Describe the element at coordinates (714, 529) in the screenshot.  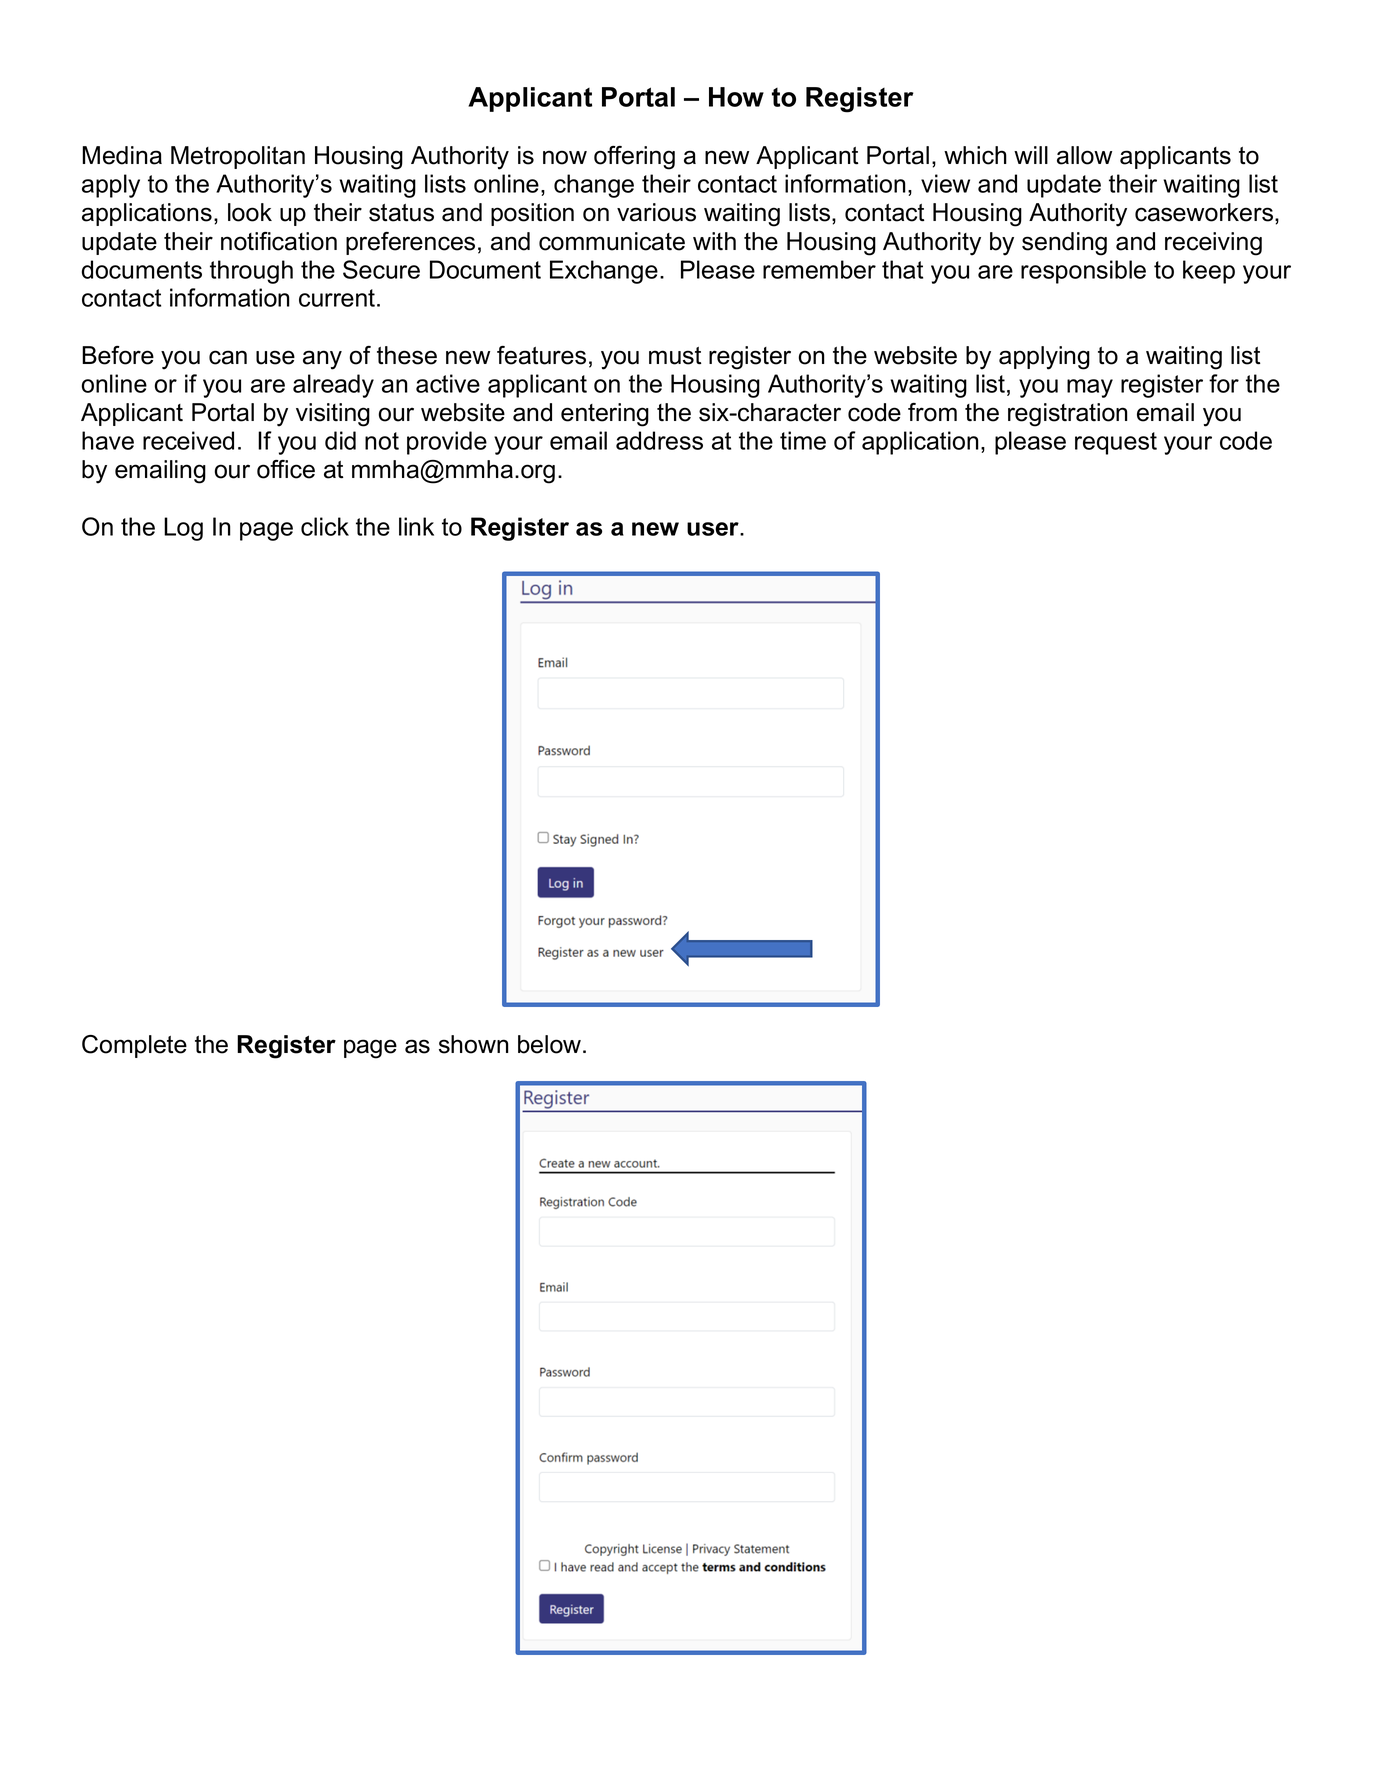
I see `user` at that location.
